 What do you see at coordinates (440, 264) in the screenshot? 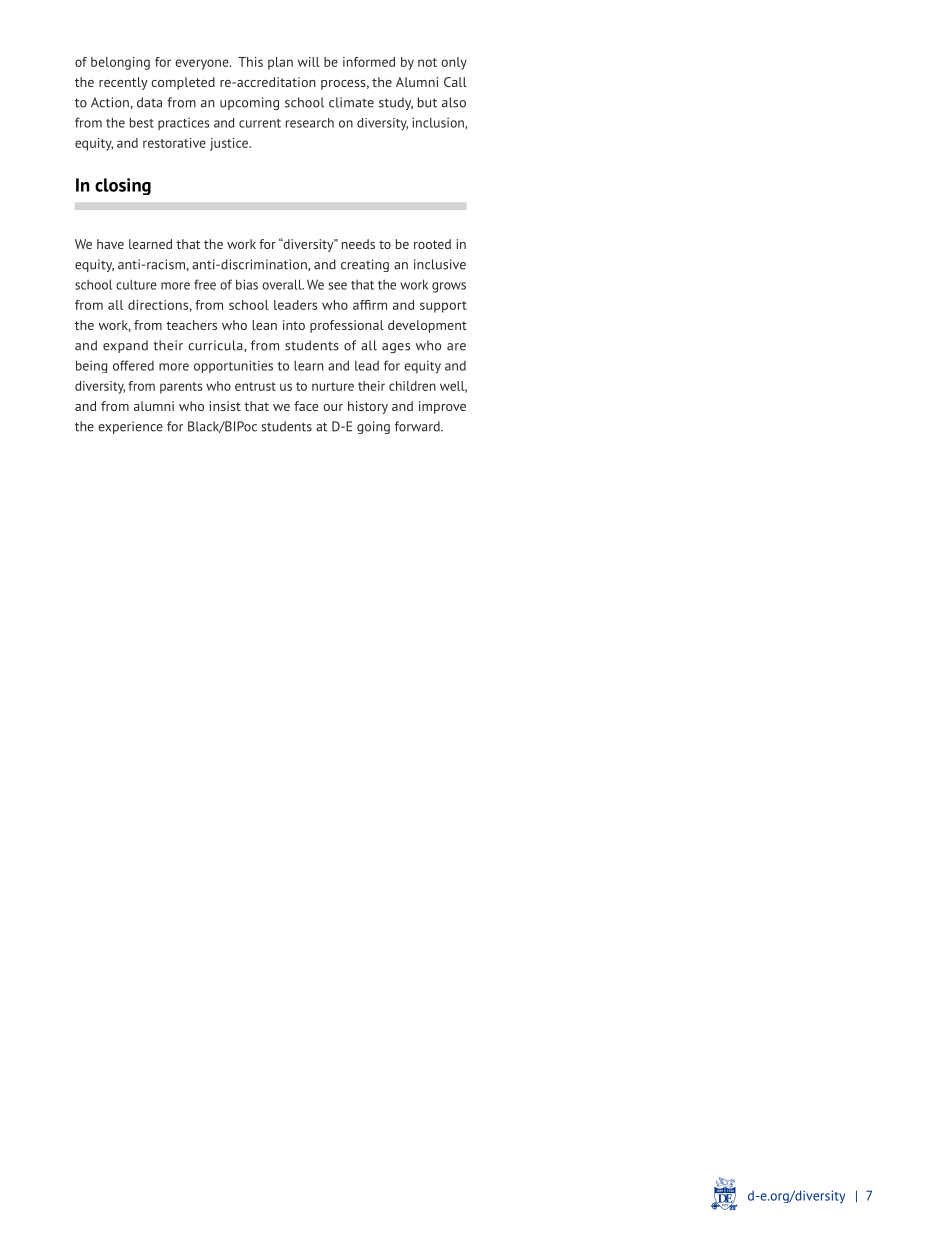
I see `inclusive` at bounding box center [440, 264].
